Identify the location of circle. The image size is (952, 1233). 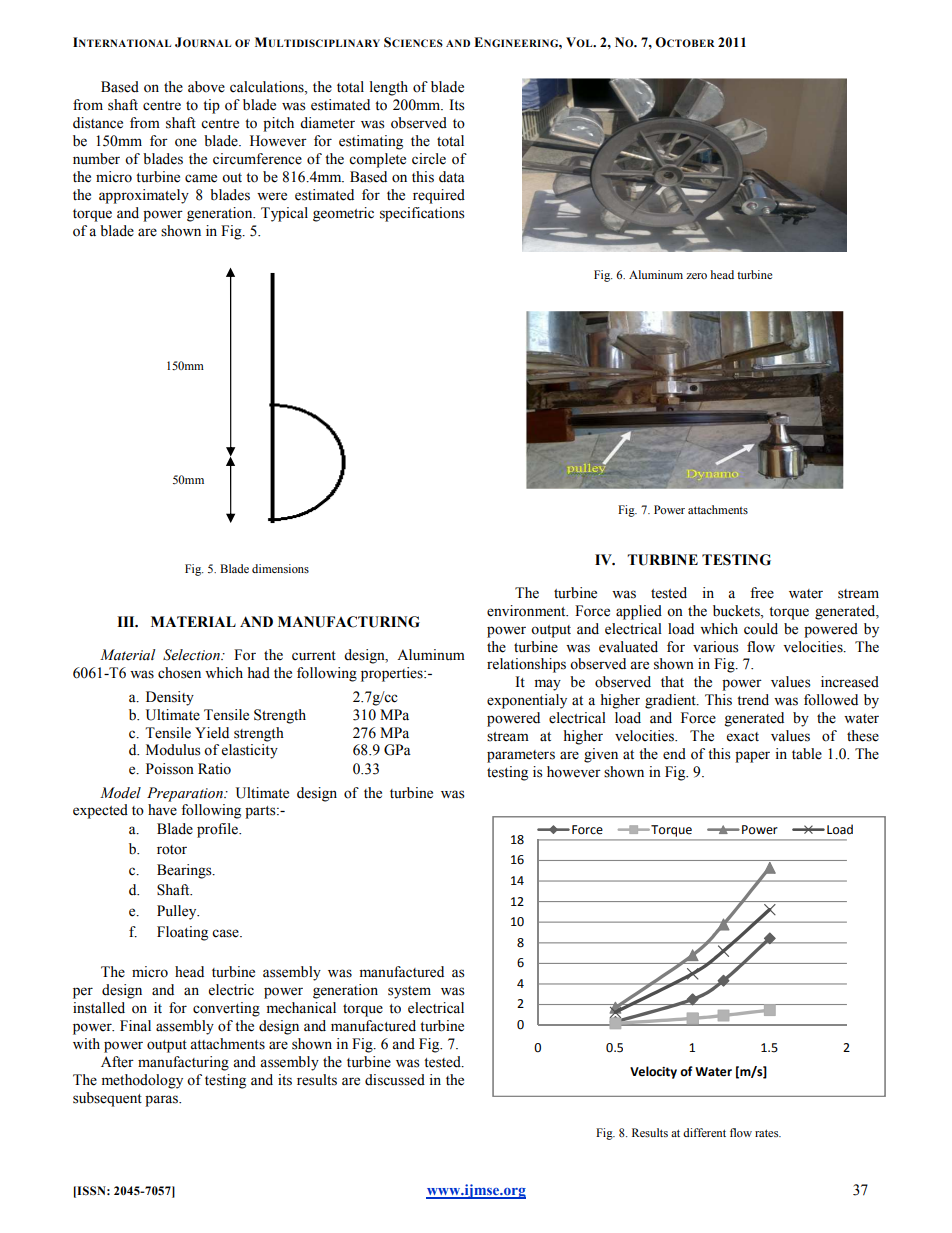
(429, 159).
